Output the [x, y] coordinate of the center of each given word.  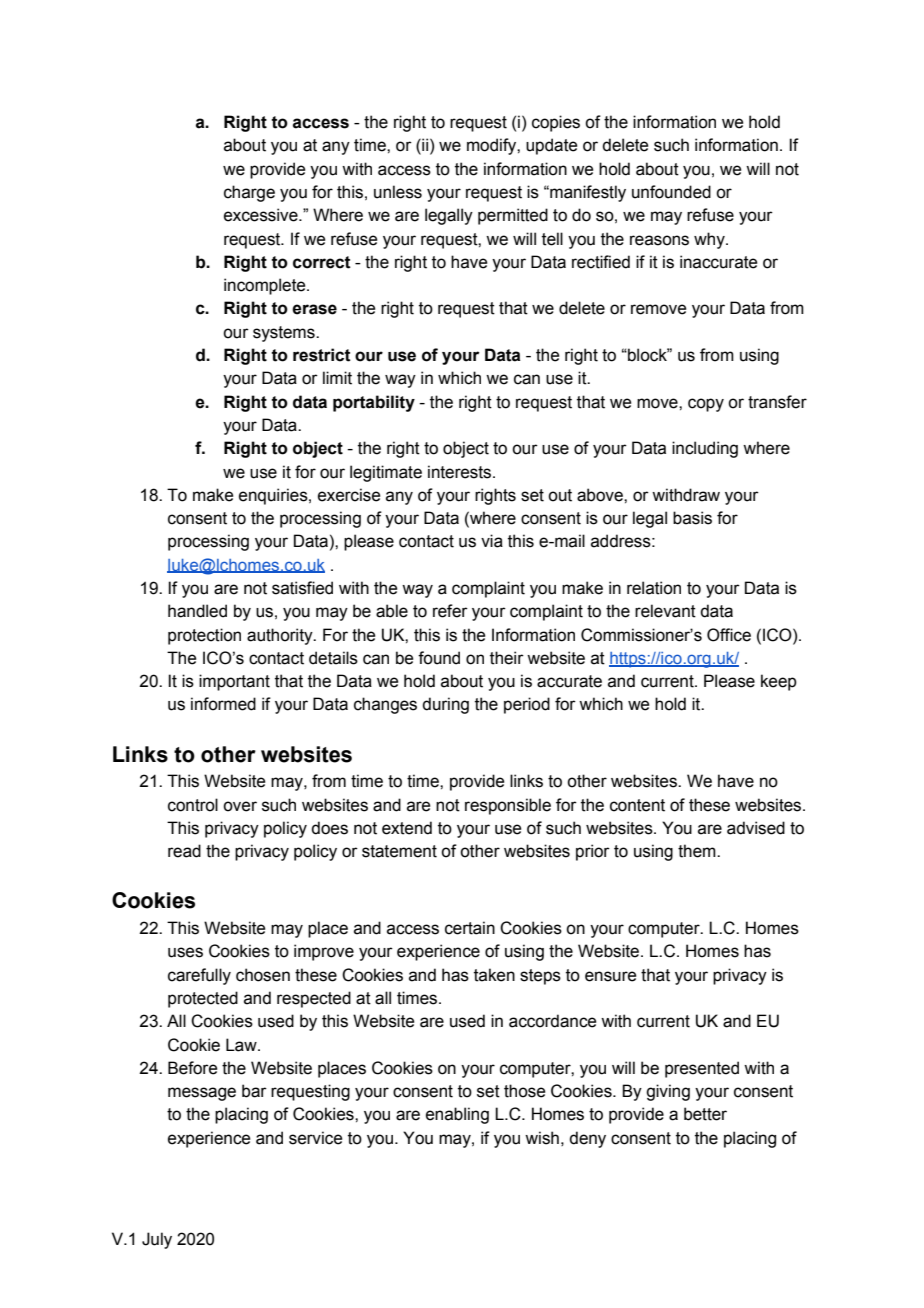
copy [706, 405]
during [445, 705]
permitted [513, 216]
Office [729, 635]
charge [249, 193]
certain [470, 928]
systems [285, 334]
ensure [610, 976]
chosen [263, 975]
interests [461, 472]
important [234, 682]
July [157, 1240]
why [710, 240]
